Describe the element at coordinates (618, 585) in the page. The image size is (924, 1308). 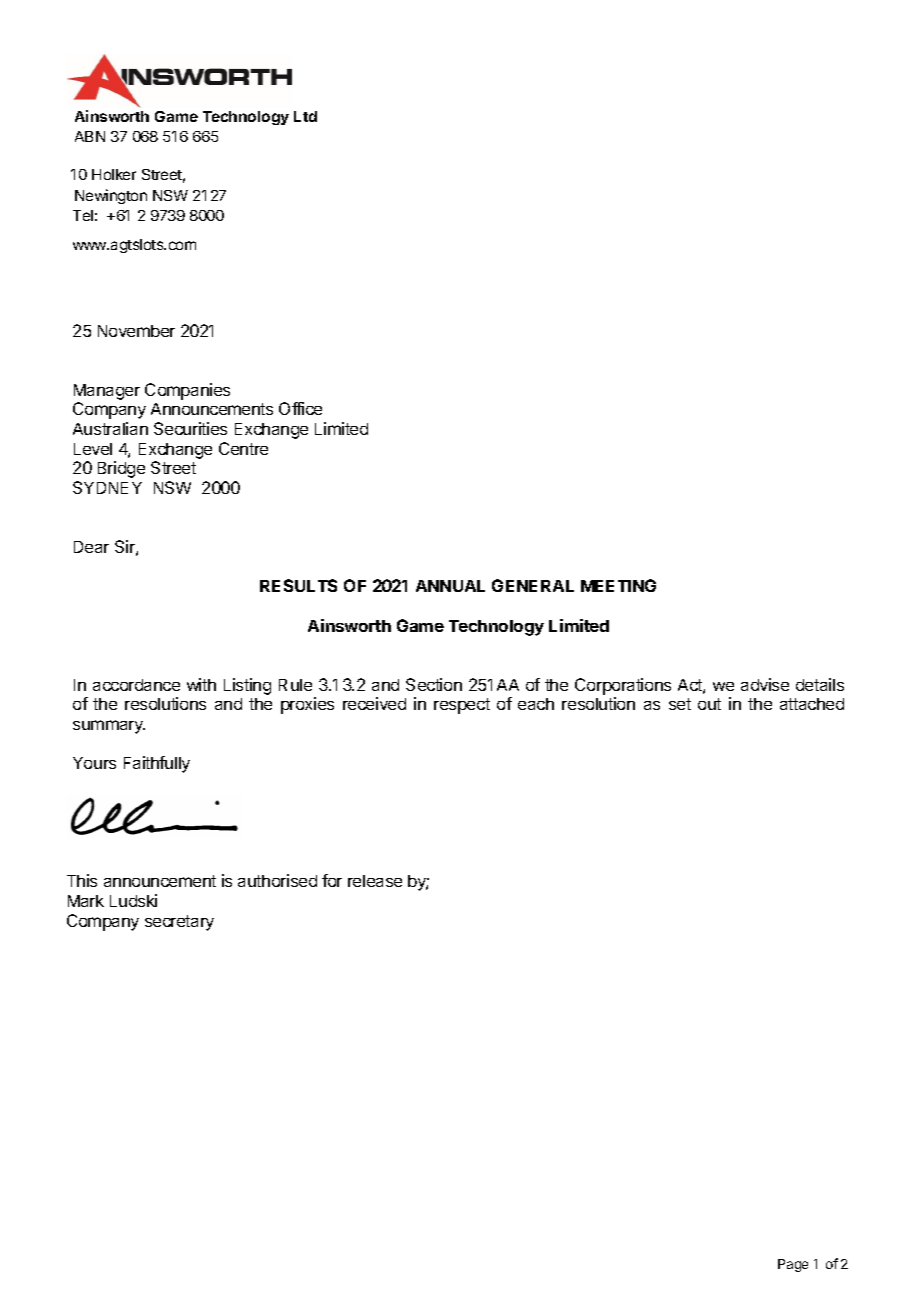
I see `MEETING` at that location.
